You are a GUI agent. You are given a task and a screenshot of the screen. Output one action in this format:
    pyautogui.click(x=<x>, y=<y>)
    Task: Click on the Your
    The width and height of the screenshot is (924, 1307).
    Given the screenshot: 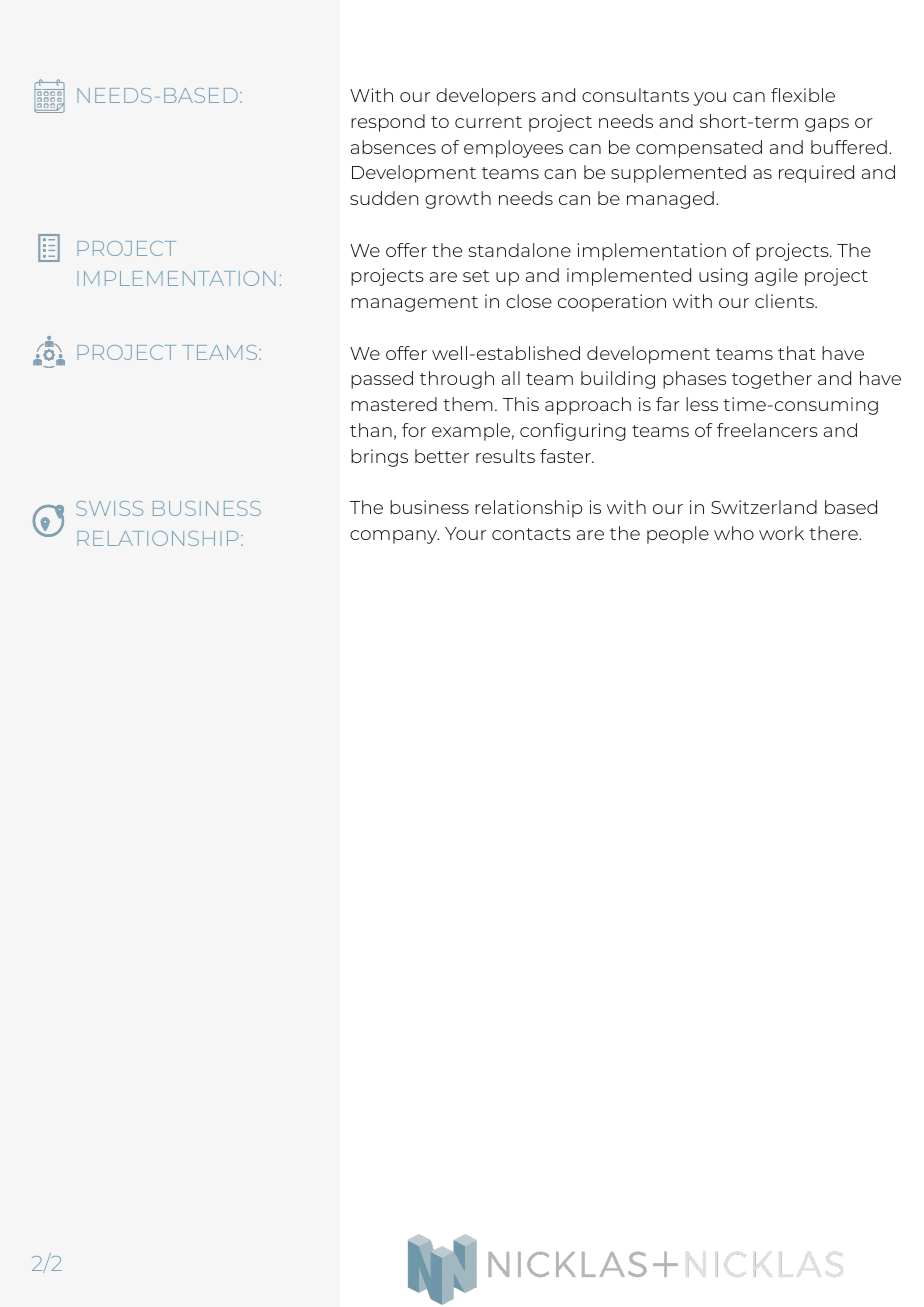 What is the action you would take?
    pyautogui.click(x=465, y=533)
